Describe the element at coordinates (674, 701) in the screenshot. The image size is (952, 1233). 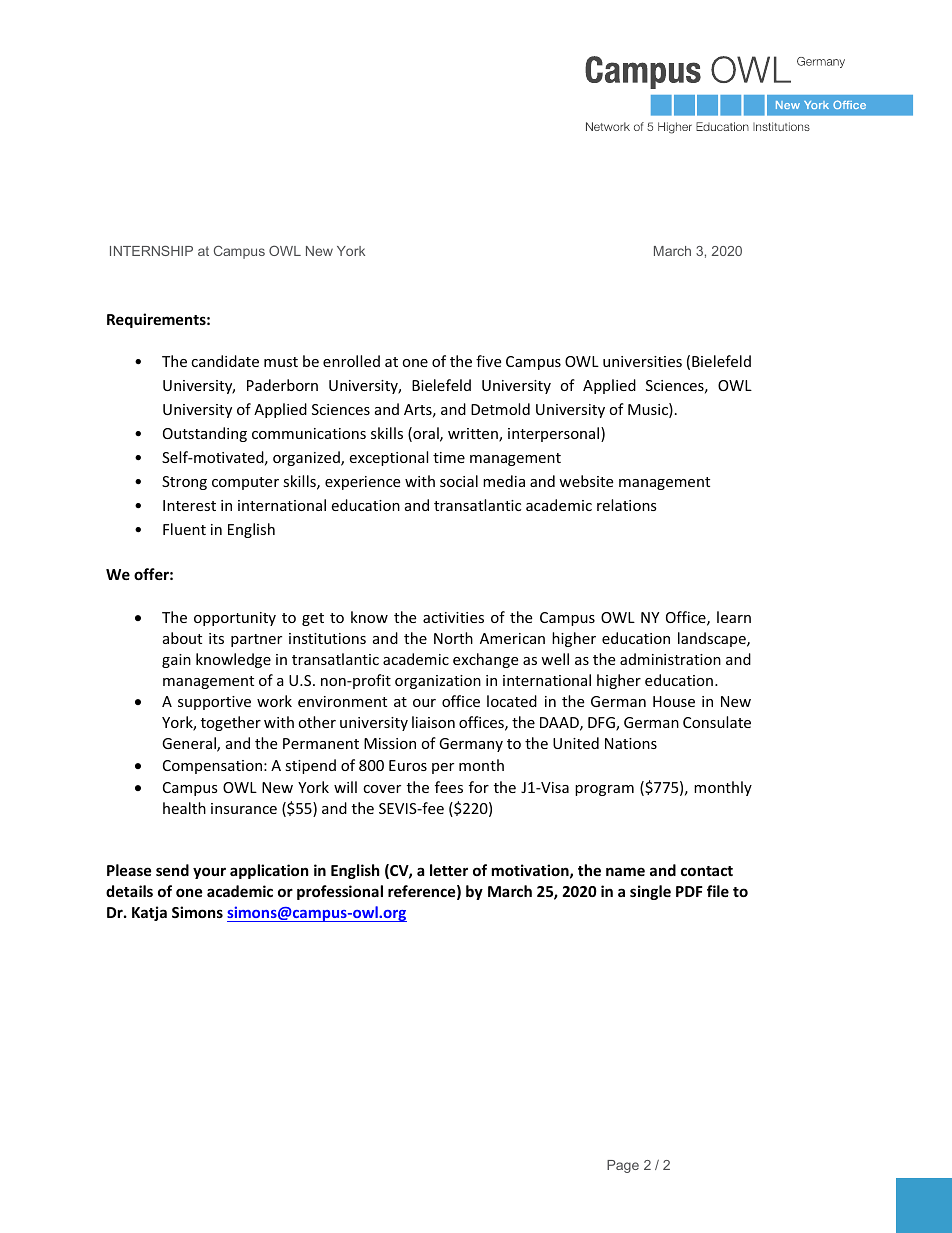
I see `House` at that location.
